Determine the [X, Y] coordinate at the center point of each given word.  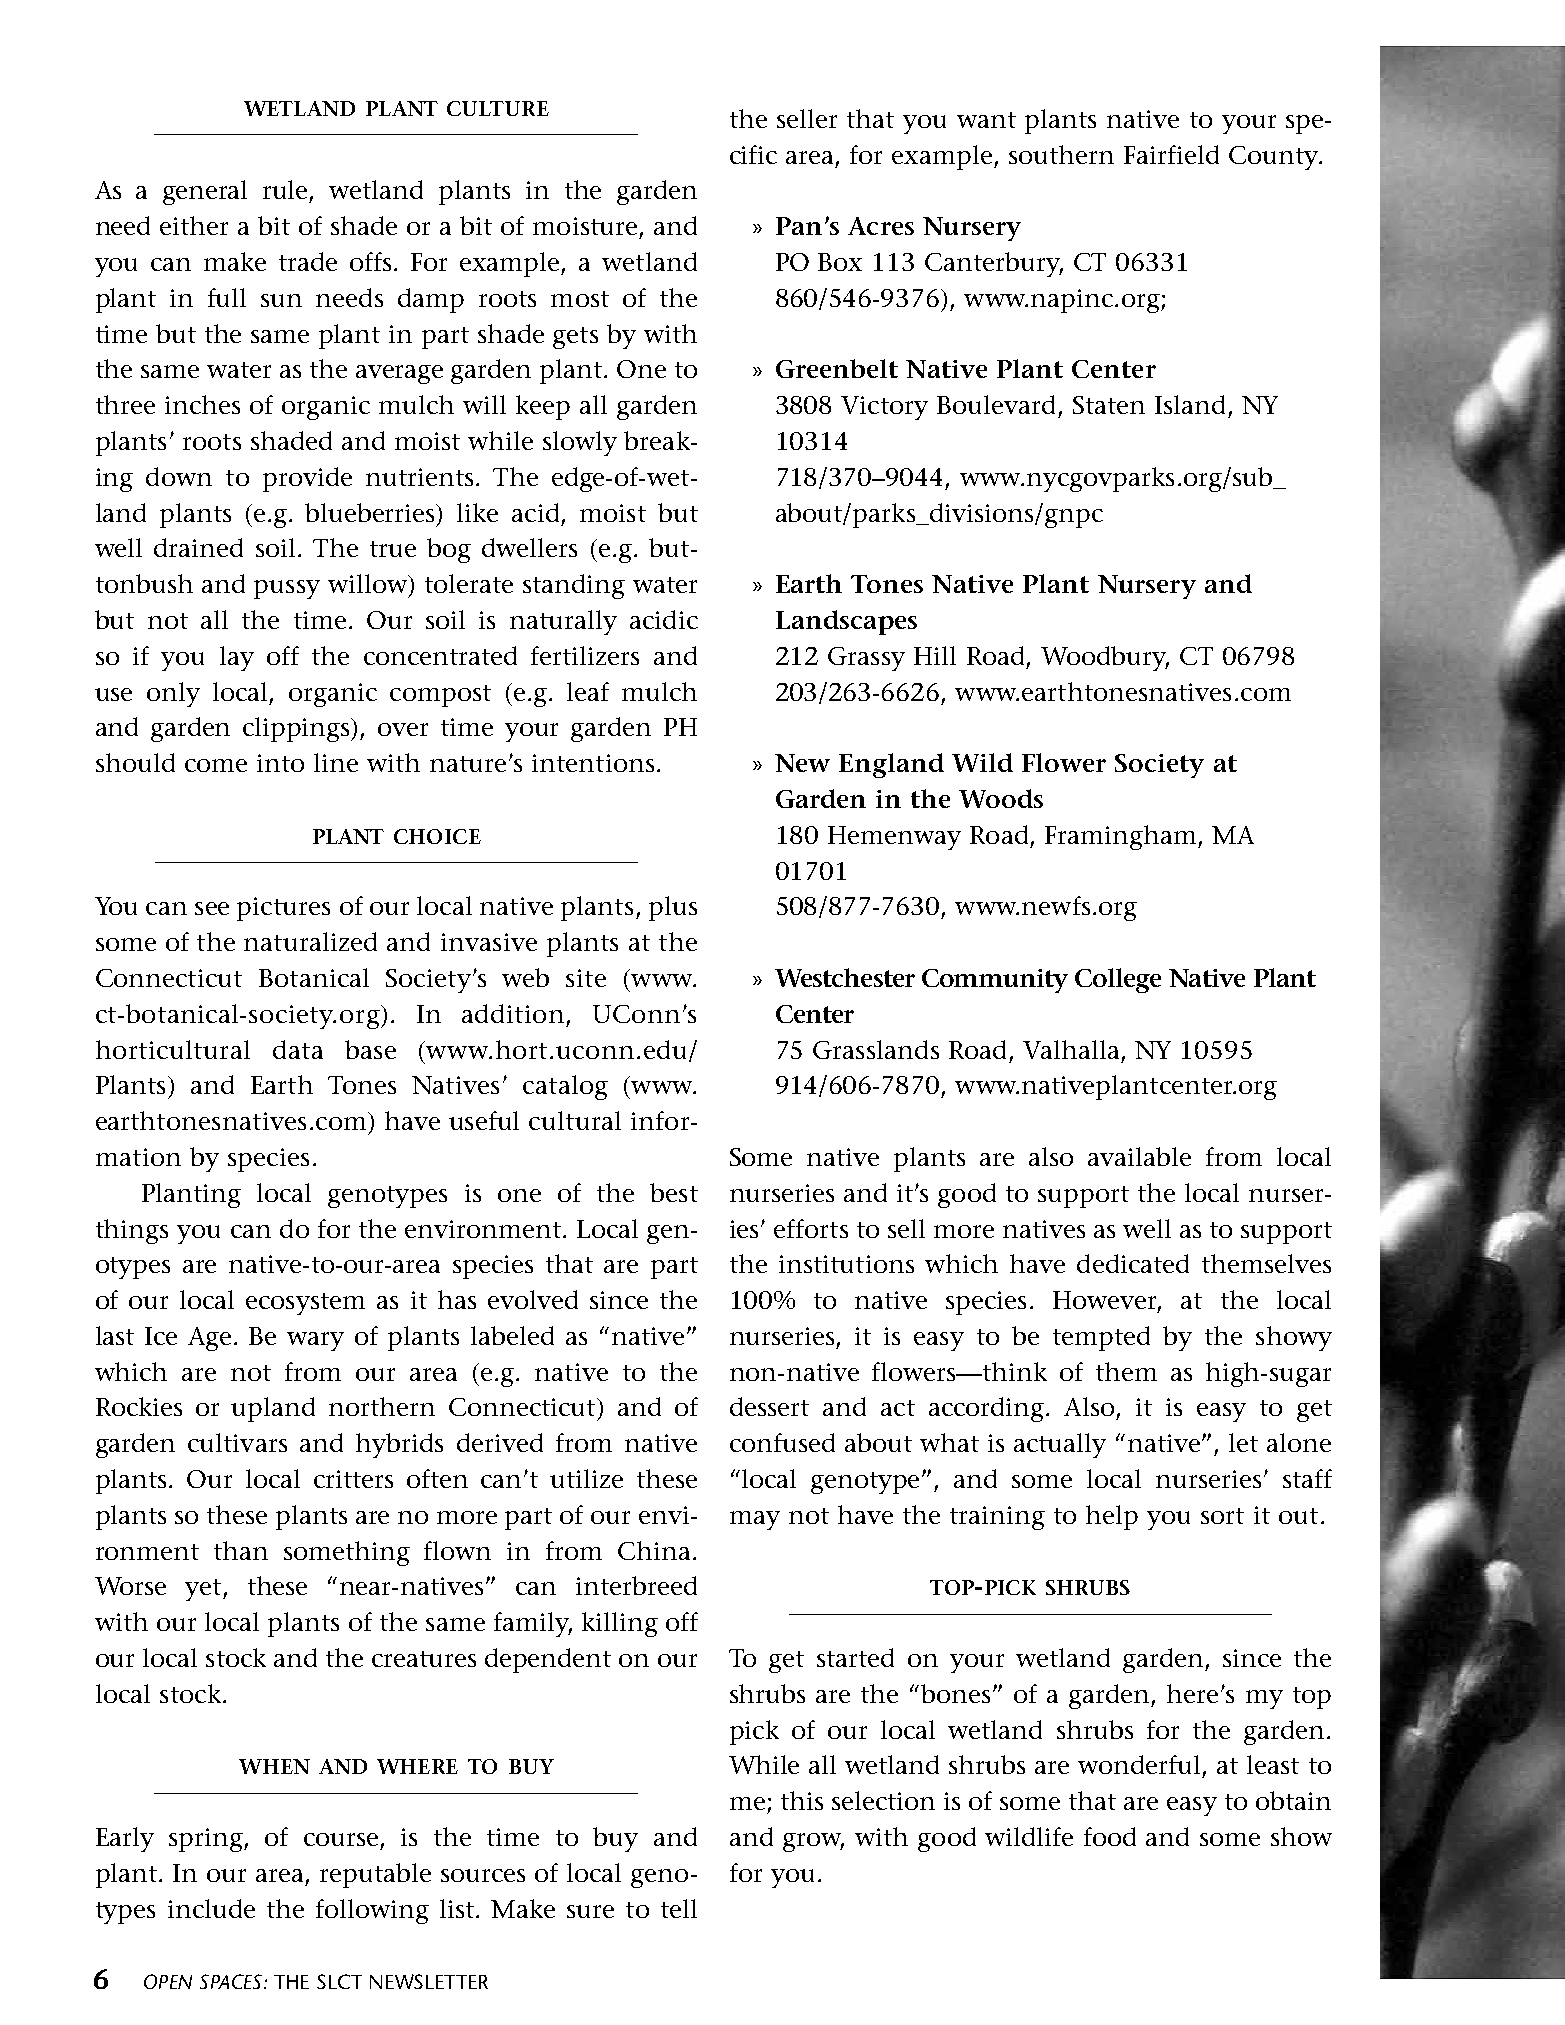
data [298, 1049]
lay [237, 658]
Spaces [232, 1981]
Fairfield [1171, 154]
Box [840, 262]
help [1112, 1517]
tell [679, 1908]
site [586, 978]
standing [574, 586]
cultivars [237, 1442]
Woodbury [1105, 658]
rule [286, 191]
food [1110, 1836]
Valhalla [1071, 1049]
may [755, 1520]
